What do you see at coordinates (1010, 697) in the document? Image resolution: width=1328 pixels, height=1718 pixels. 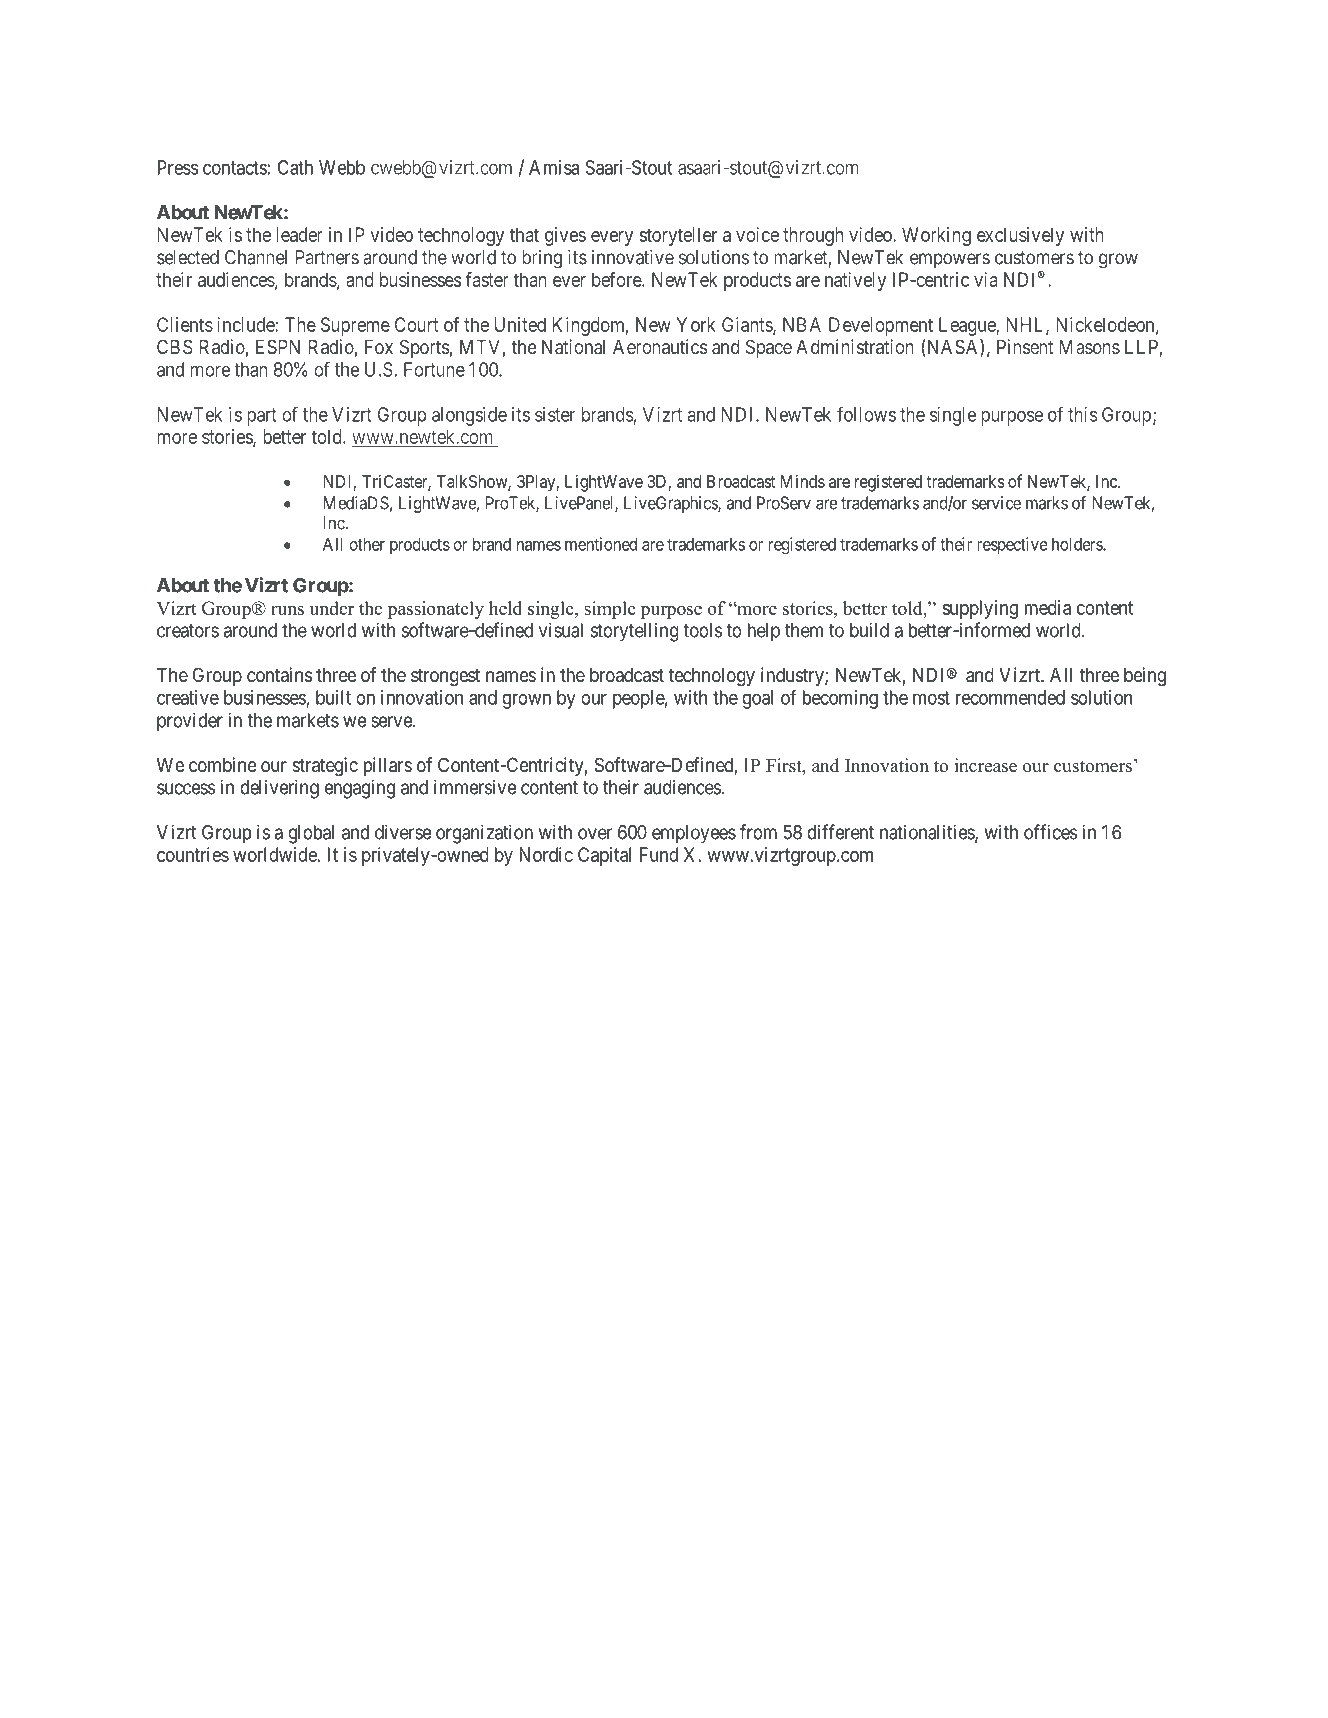 I see `recommended` at bounding box center [1010, 697].
